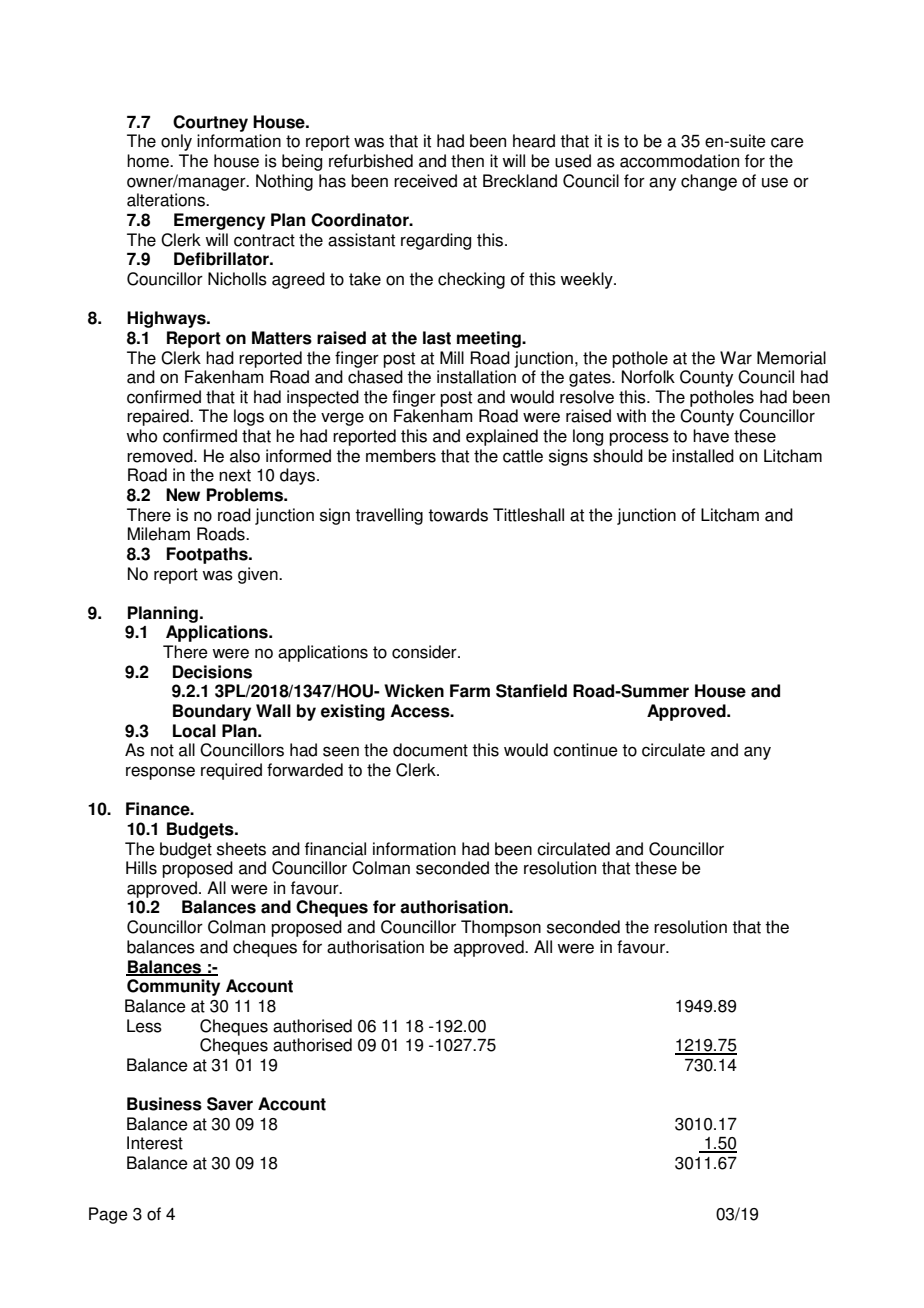  I want to click on towards, so click(458, 515).
